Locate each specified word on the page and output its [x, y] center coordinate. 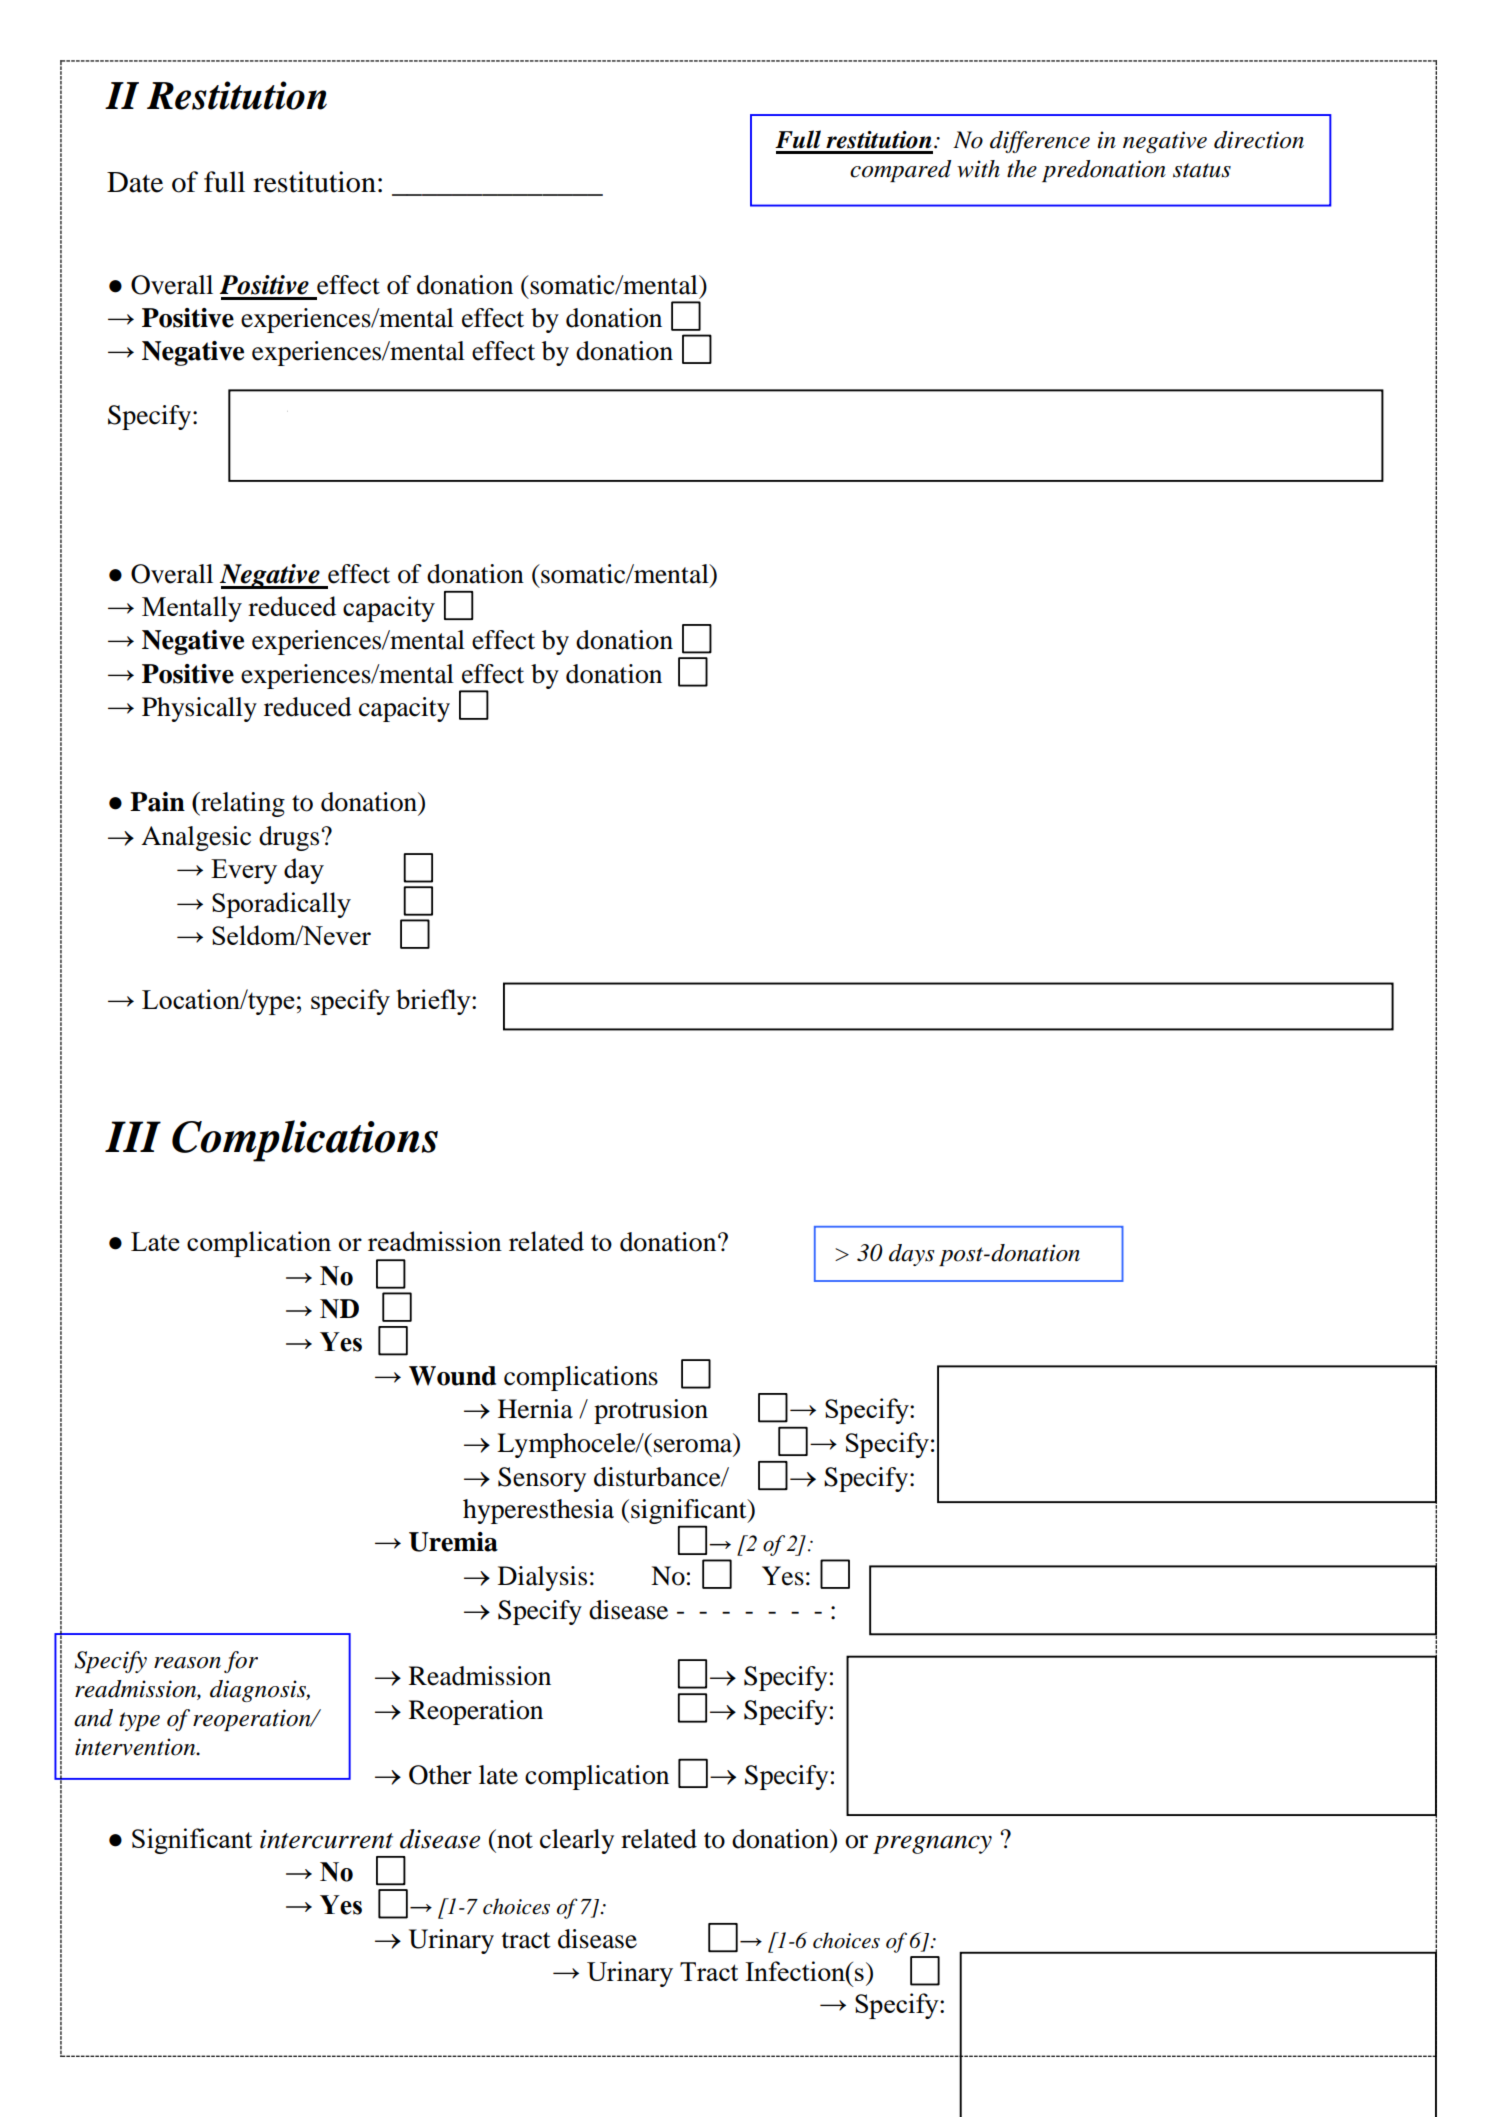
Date [135, 182]
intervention [136, 1747]
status [1202, 170]
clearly [577, 1841]
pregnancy [932, 1844]
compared [901, 171]
